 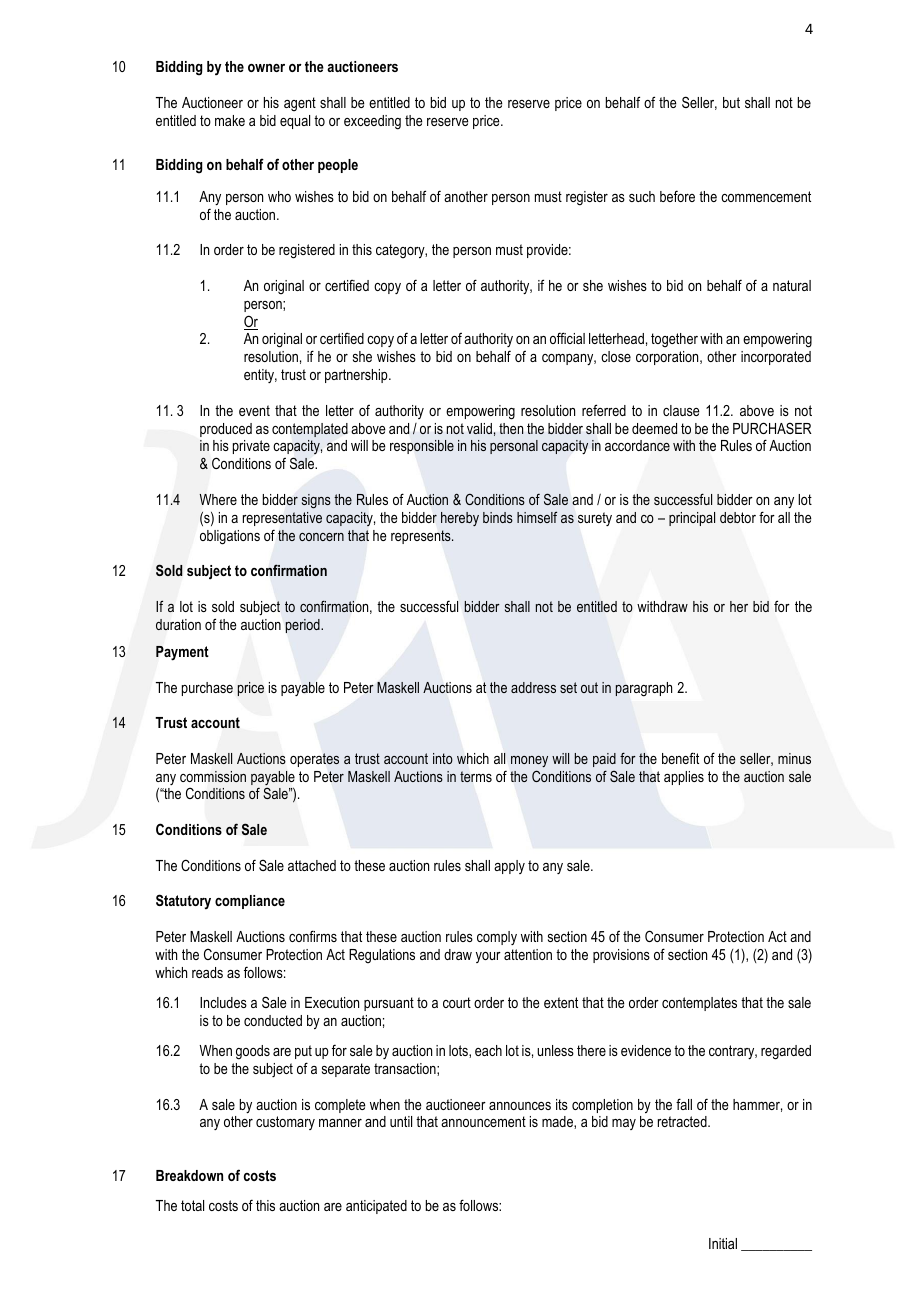 I want to click on make, so click(x=230, y=120).
